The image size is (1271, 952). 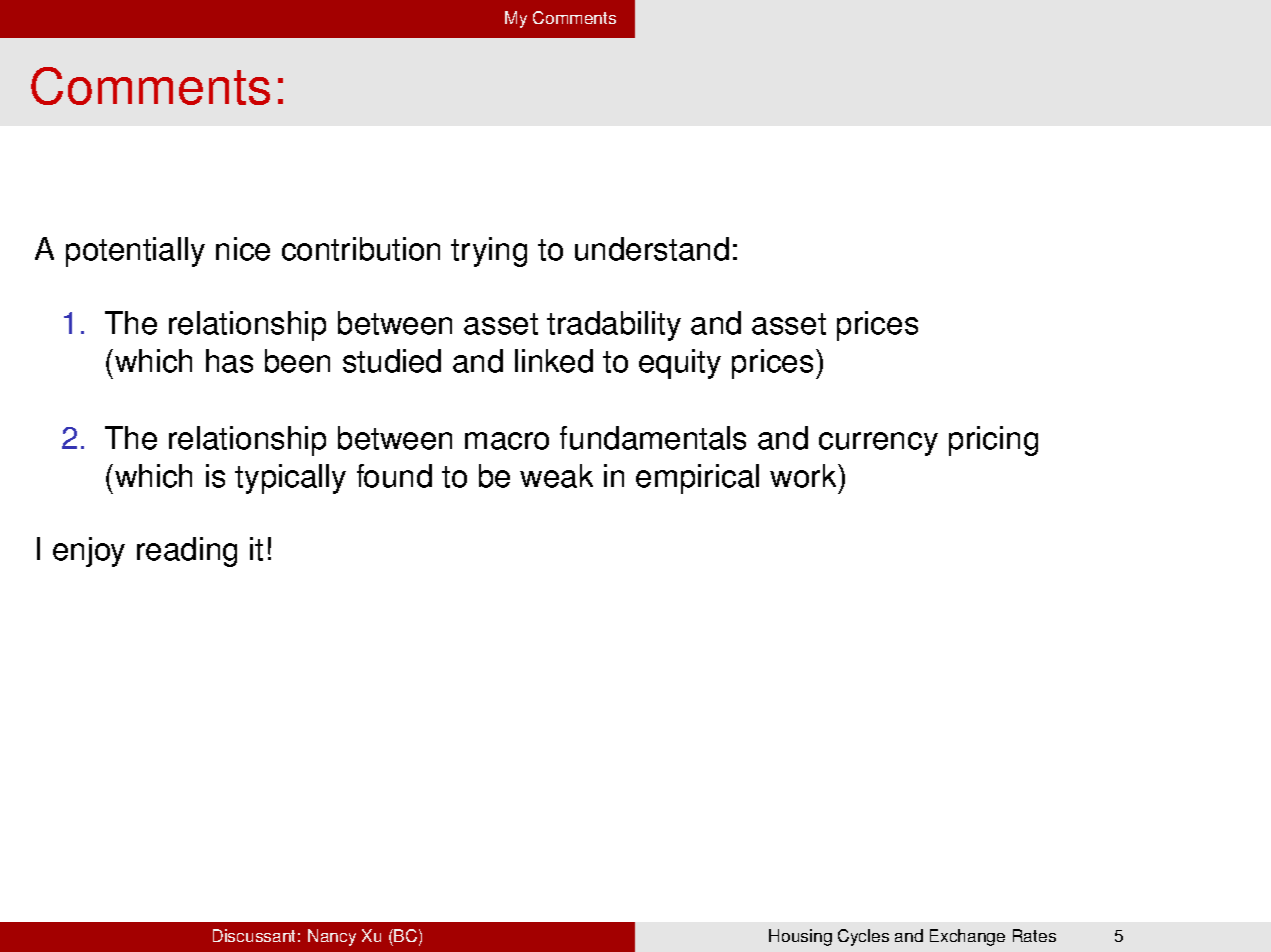 What do you see at coordinates (332, 937) in the document?
I see `Nancy` at bounding box center [332, 937].
